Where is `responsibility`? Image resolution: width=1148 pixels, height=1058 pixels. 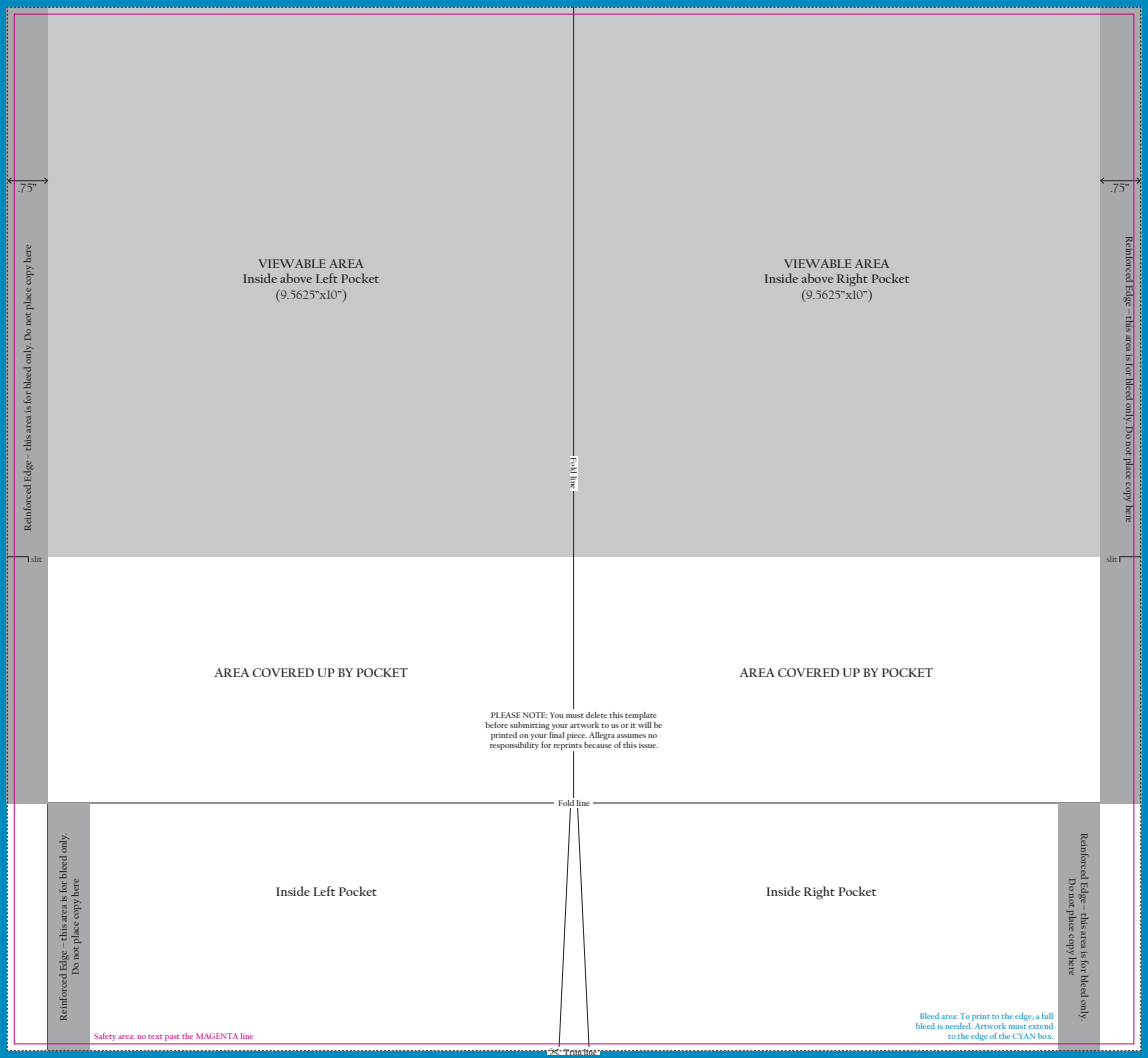
responsibility is located at coordinates (514, 746).
